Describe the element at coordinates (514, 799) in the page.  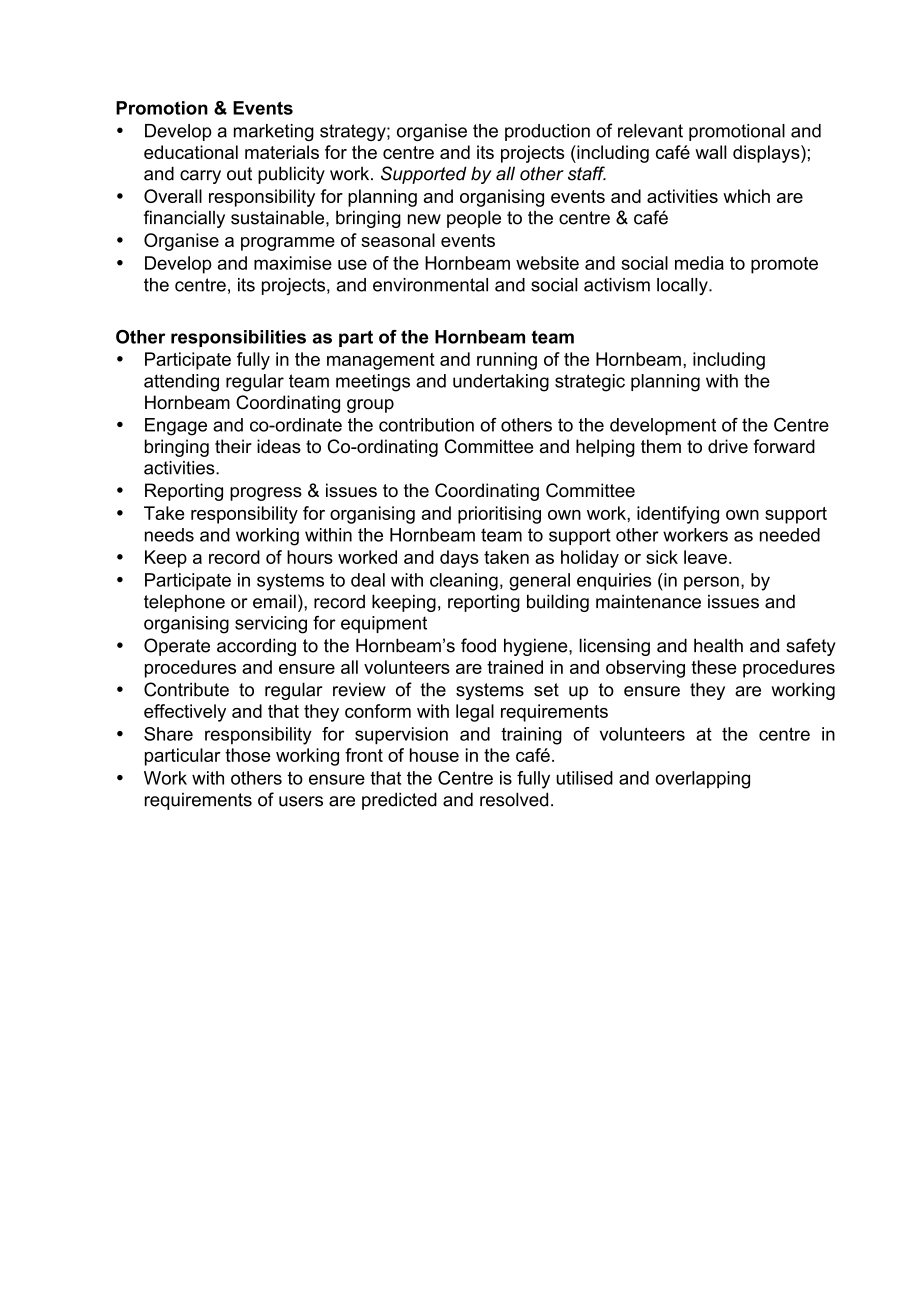
I see `resolved` at that location.
